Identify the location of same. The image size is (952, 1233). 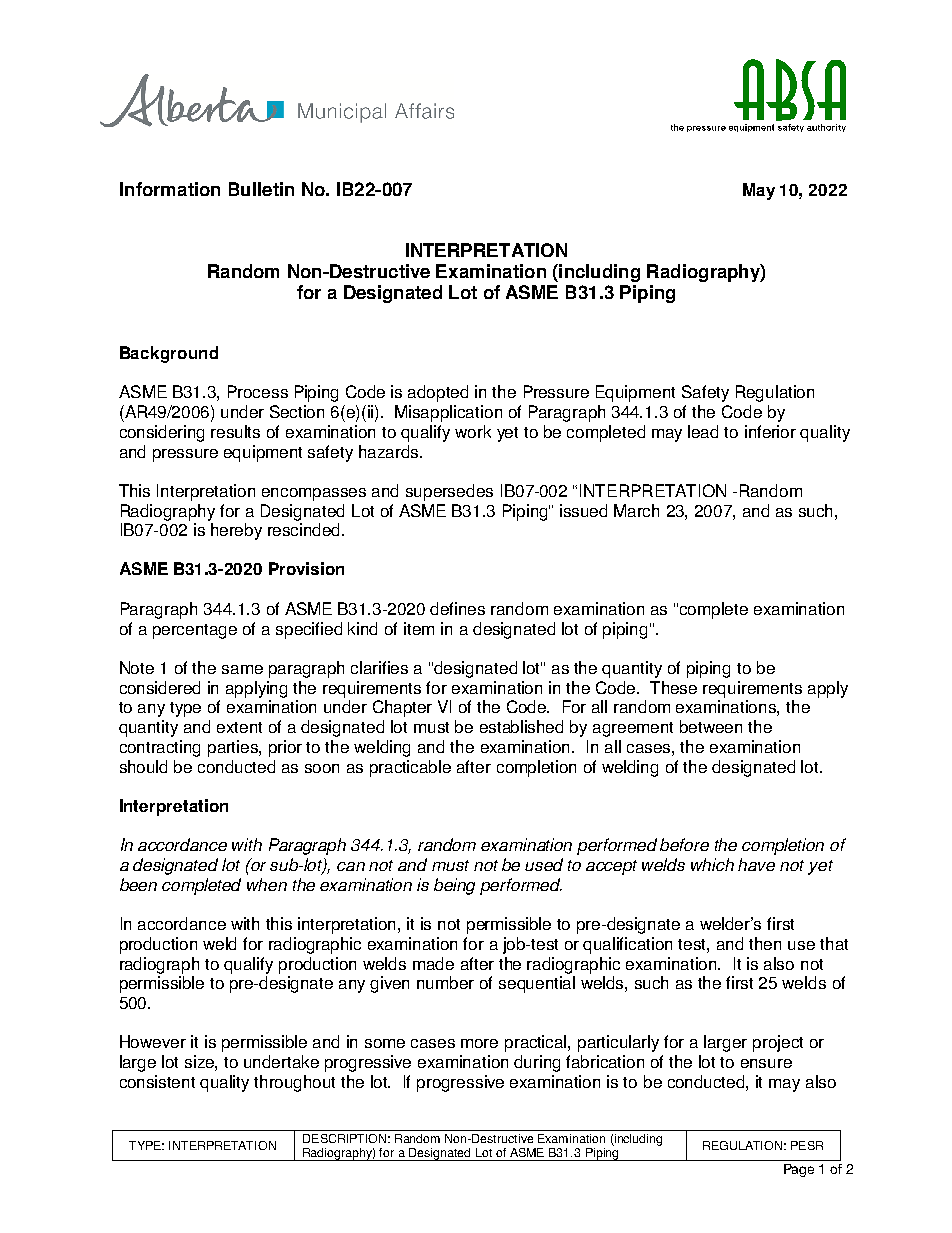
(242, 669).
